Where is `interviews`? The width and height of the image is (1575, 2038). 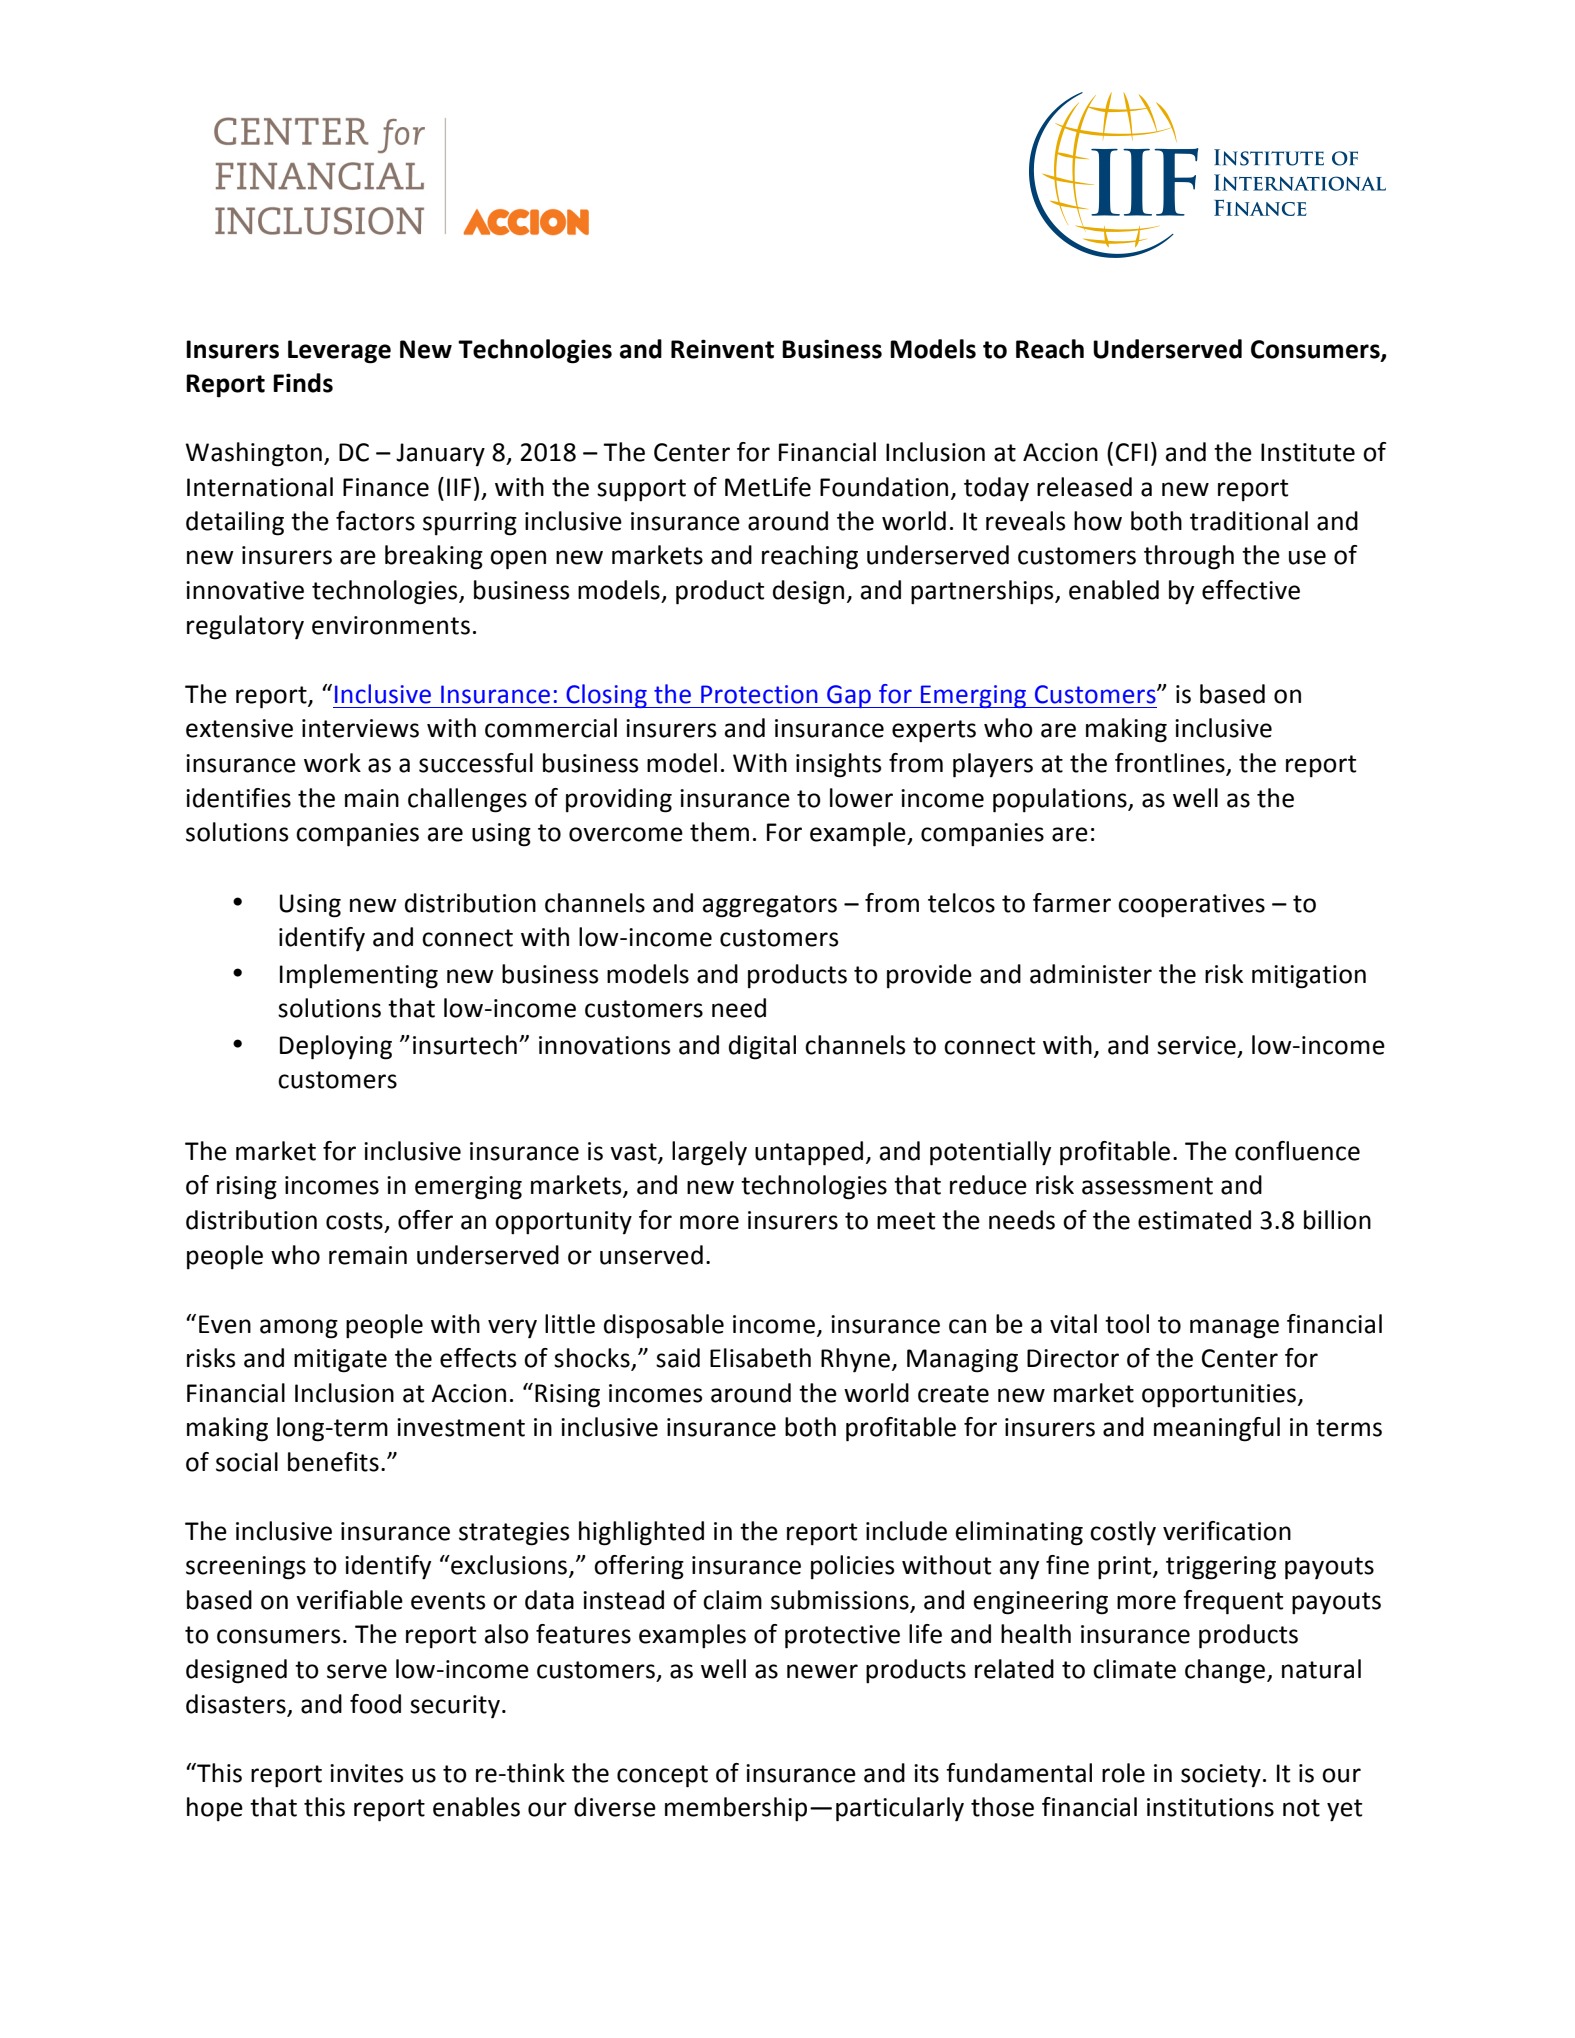 interviews is located at coordinates (360, 728).
